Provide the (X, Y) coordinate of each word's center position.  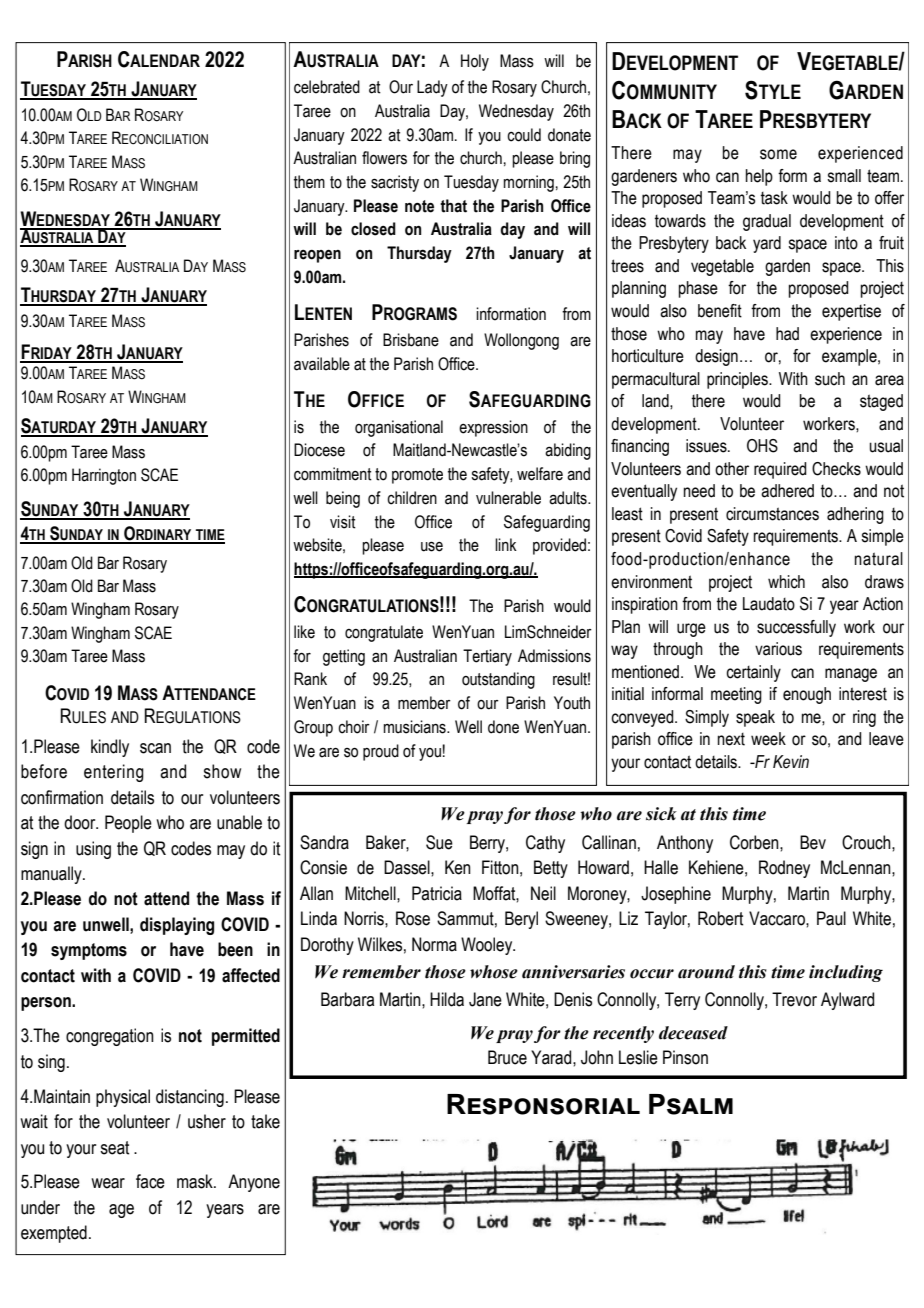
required (780, 470)
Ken (458, 867)
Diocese (319, 450)
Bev (813, 842)
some (778, 154)
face (150, 1181)
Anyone (254, 1183)
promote (417, 476)
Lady (432, 88)
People (128, 824)
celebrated (327, 87)
